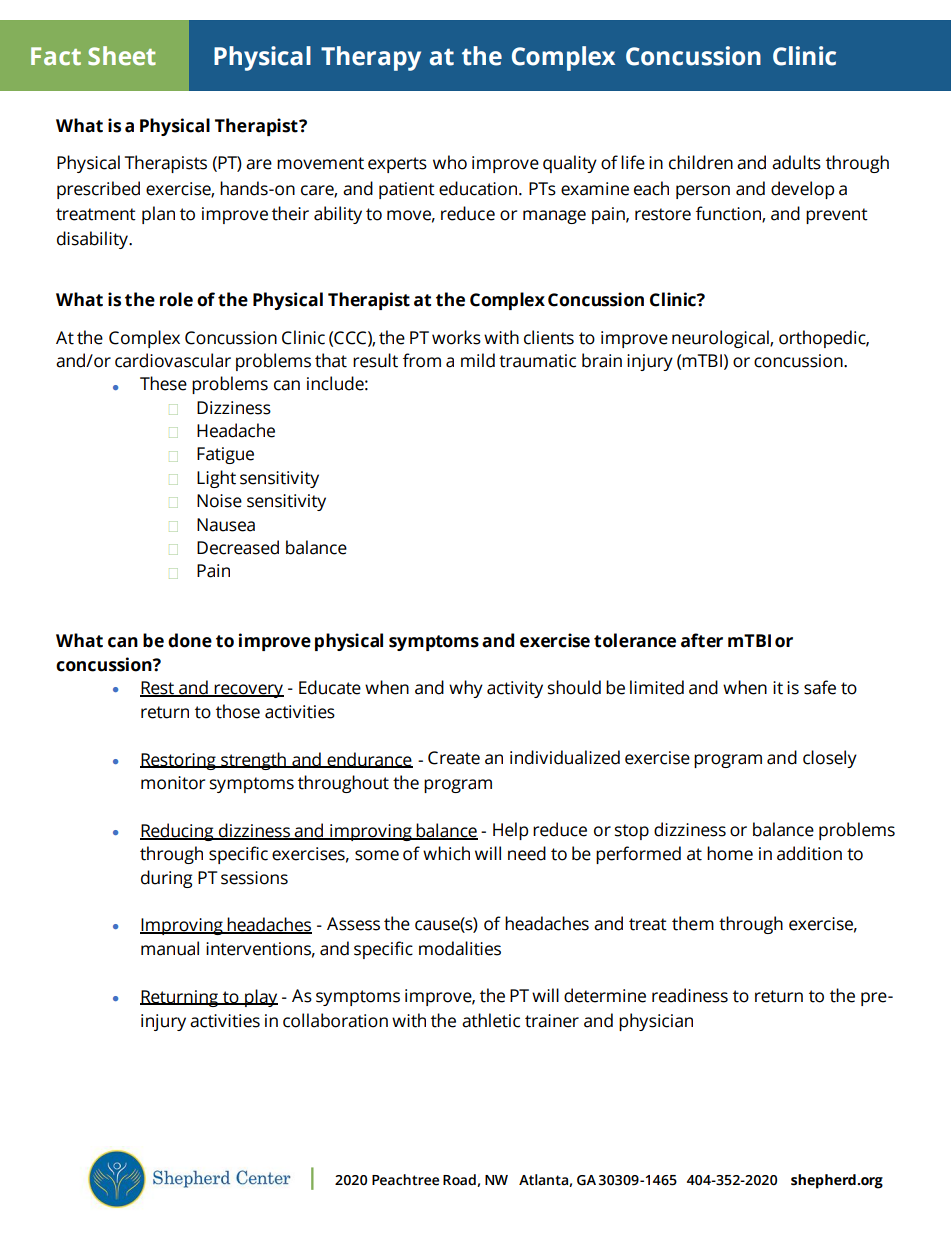  Describe the element at coordinates (190, 640) in the screenshot. I see `done` at that location.
